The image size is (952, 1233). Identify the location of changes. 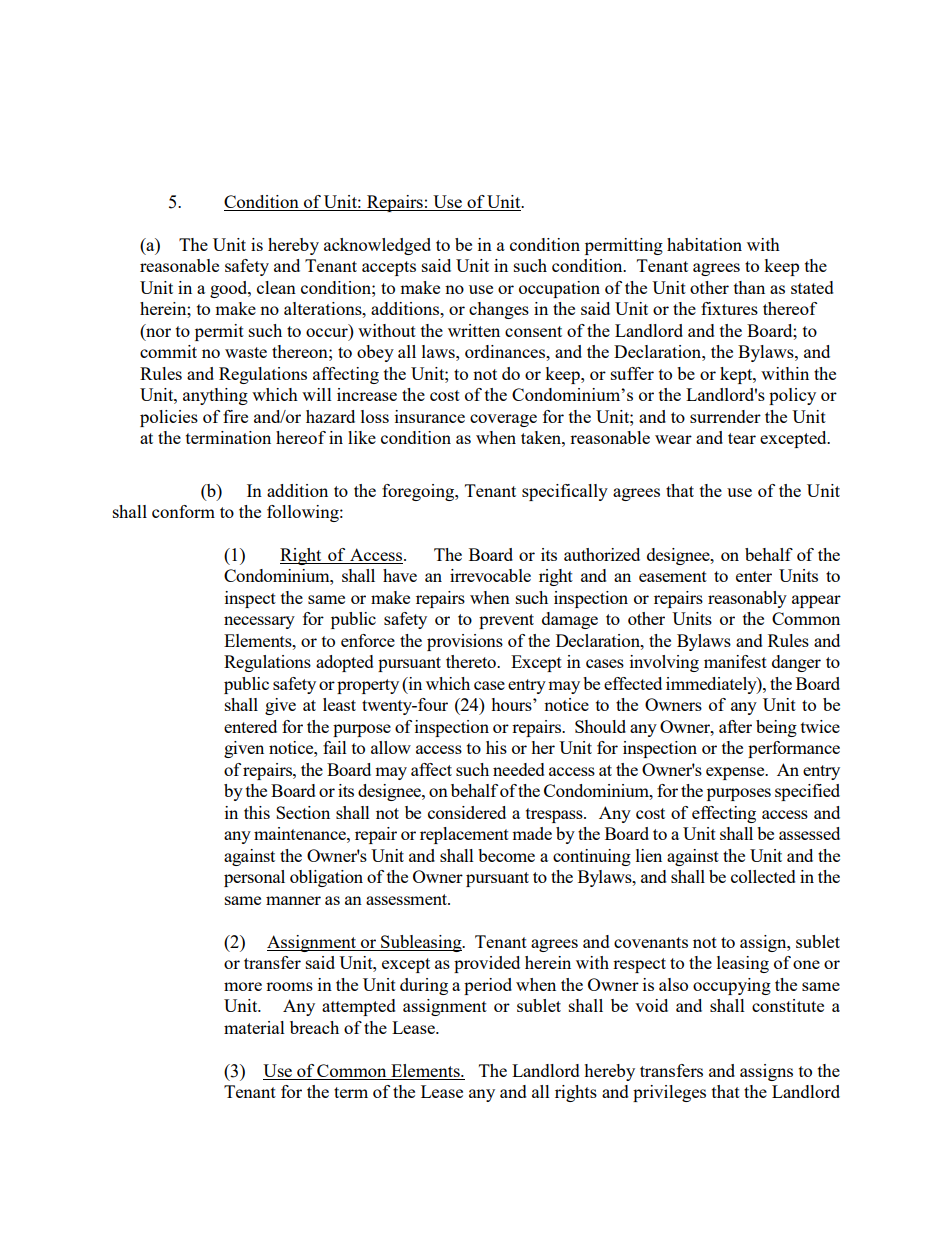
(499, 310).
